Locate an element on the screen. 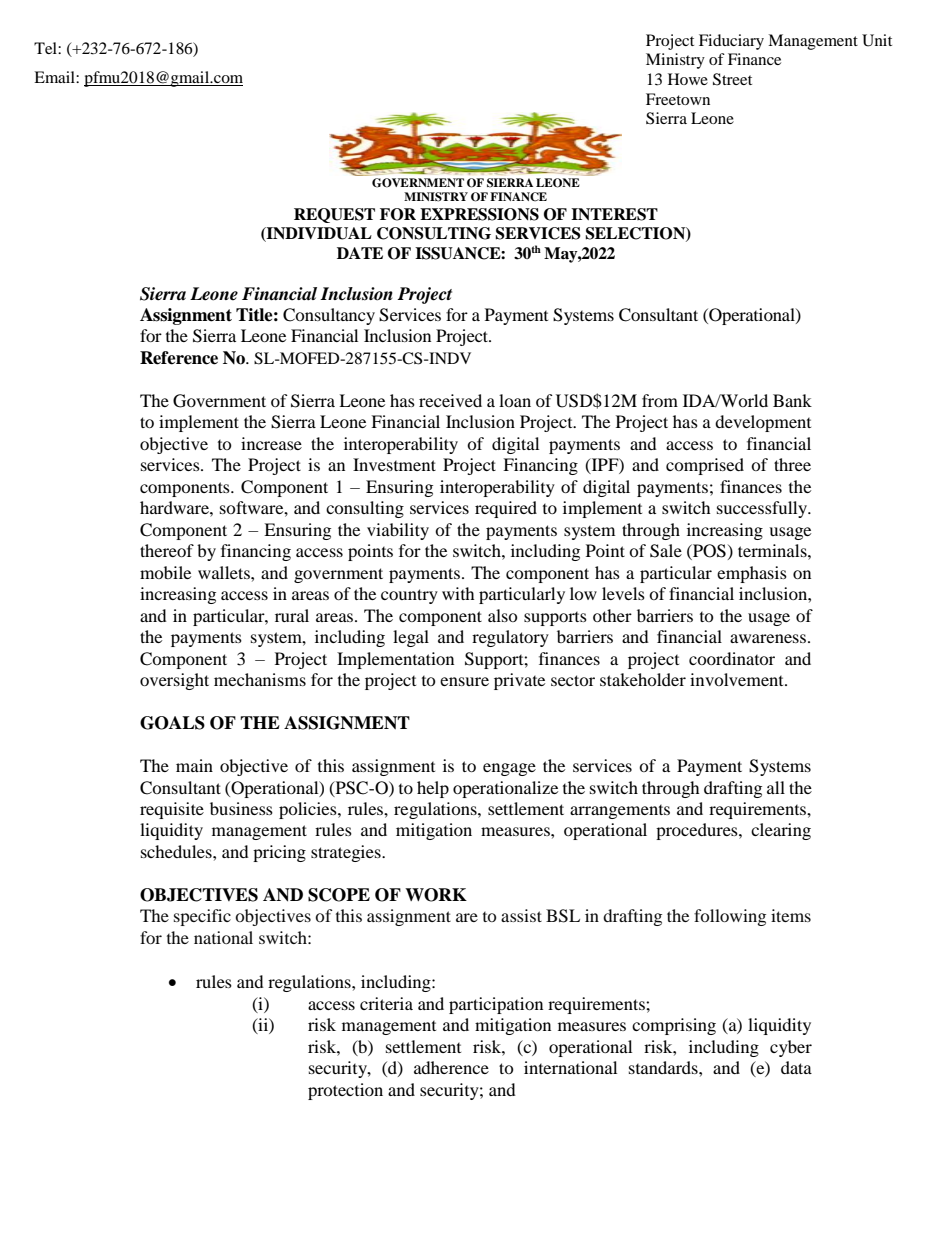 The height and width of the screenshot is (1233, 952). mobile is located at coordinates (165, 572).
